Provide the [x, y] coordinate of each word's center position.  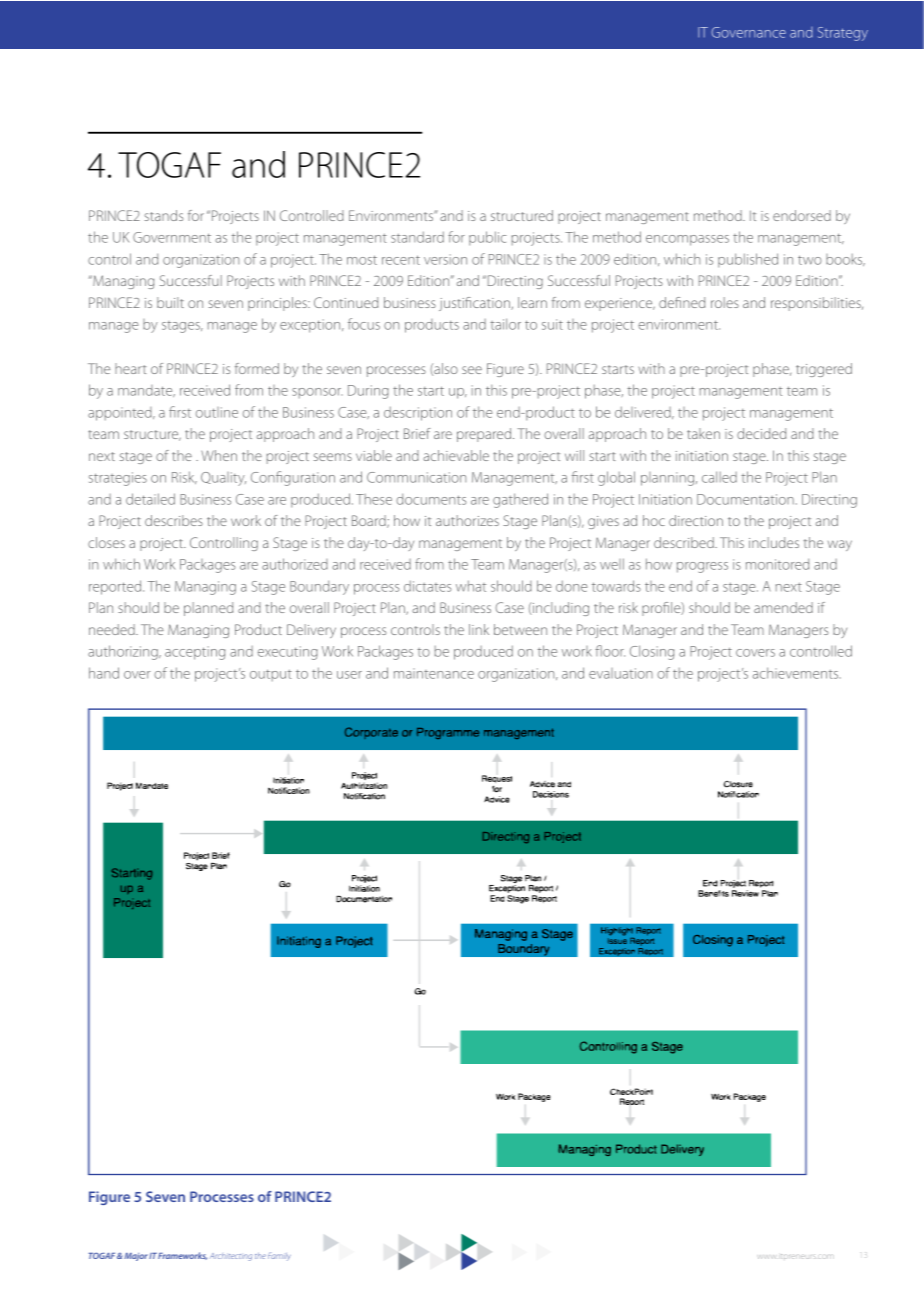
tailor [505, 324]
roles [725, 302]
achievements [797, 673]
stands [163, 215]
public [488, 238]
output [271, 675]
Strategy [843, 34]
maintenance [434, 673]
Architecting [231, 1257]
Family [279, 1257]
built [170, 302]
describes [174, 520]
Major [136, 1257]
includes [774, 542]
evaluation [621, 673]
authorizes [467, 520]
